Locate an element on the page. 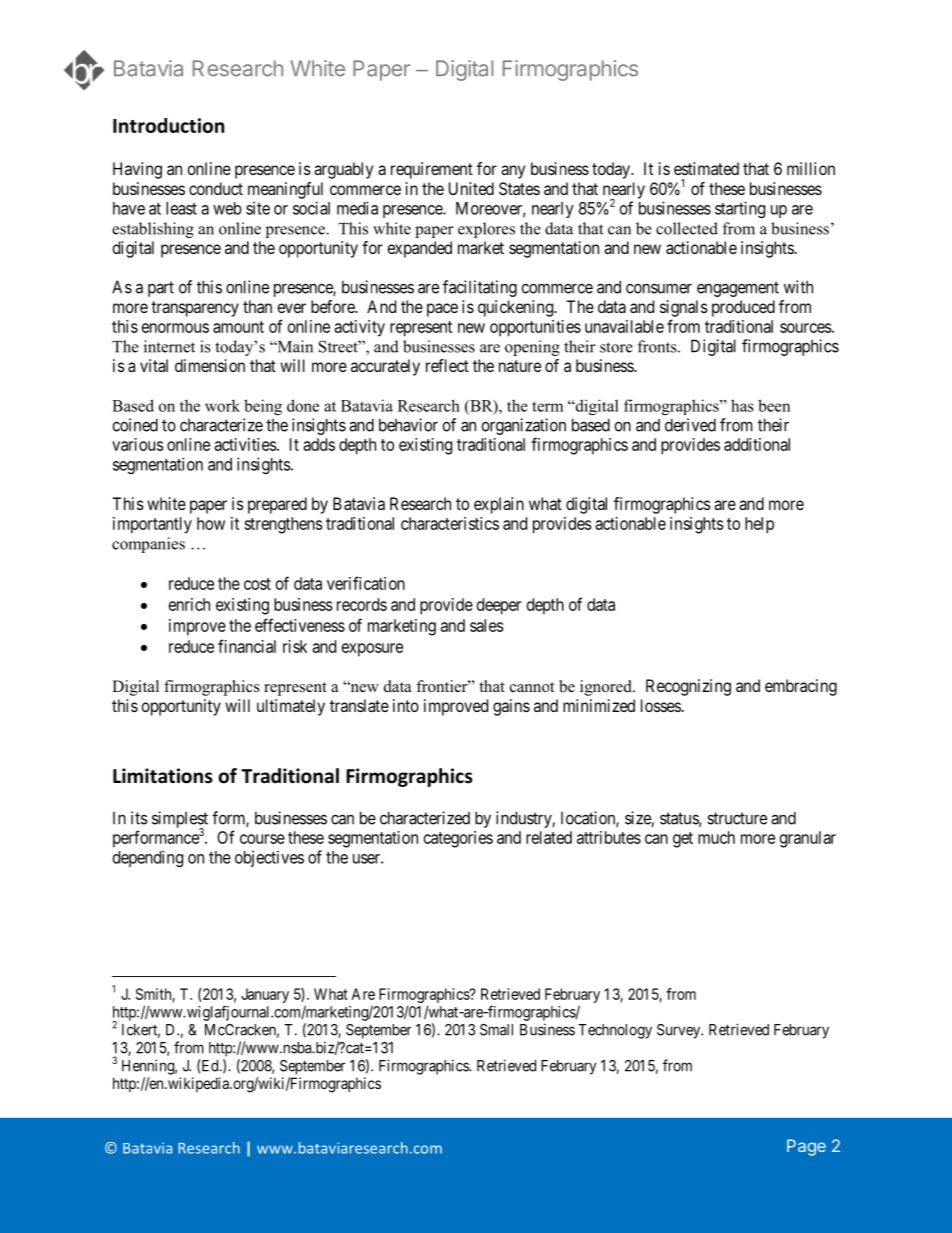 This image has width=952, height=1233. estimated is located at coordinates (706, 168).
